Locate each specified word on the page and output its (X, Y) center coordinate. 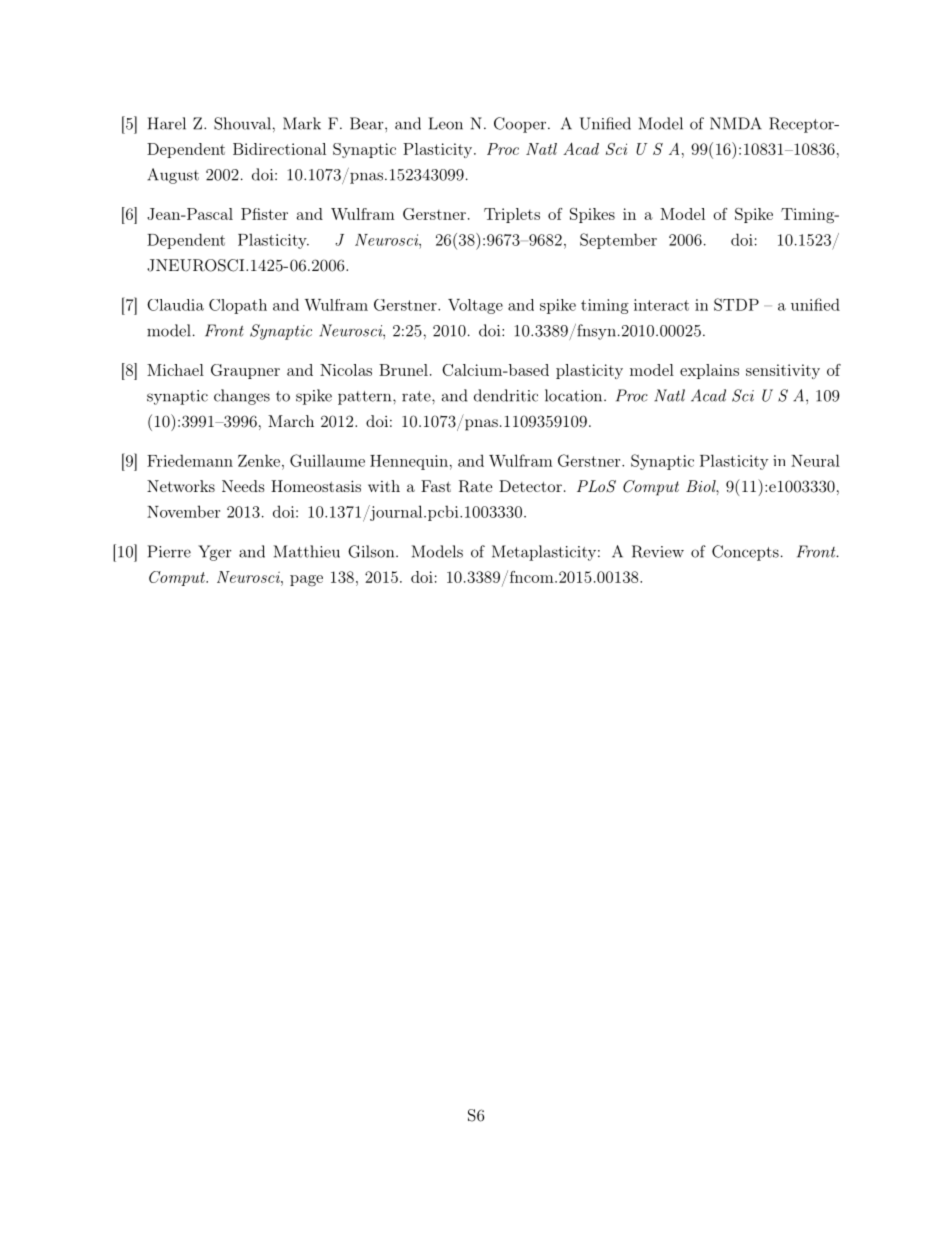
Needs (243, 486)
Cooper (520, 125)
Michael (175, 370)
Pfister (264, 214)
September (618, 241)
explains (709, 371)
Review (658, 551)
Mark (302, 123)
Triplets (512, 215)
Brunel (403, 370)
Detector (530, 486)
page (306, 581)
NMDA (736, 123)
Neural (815, 460)
